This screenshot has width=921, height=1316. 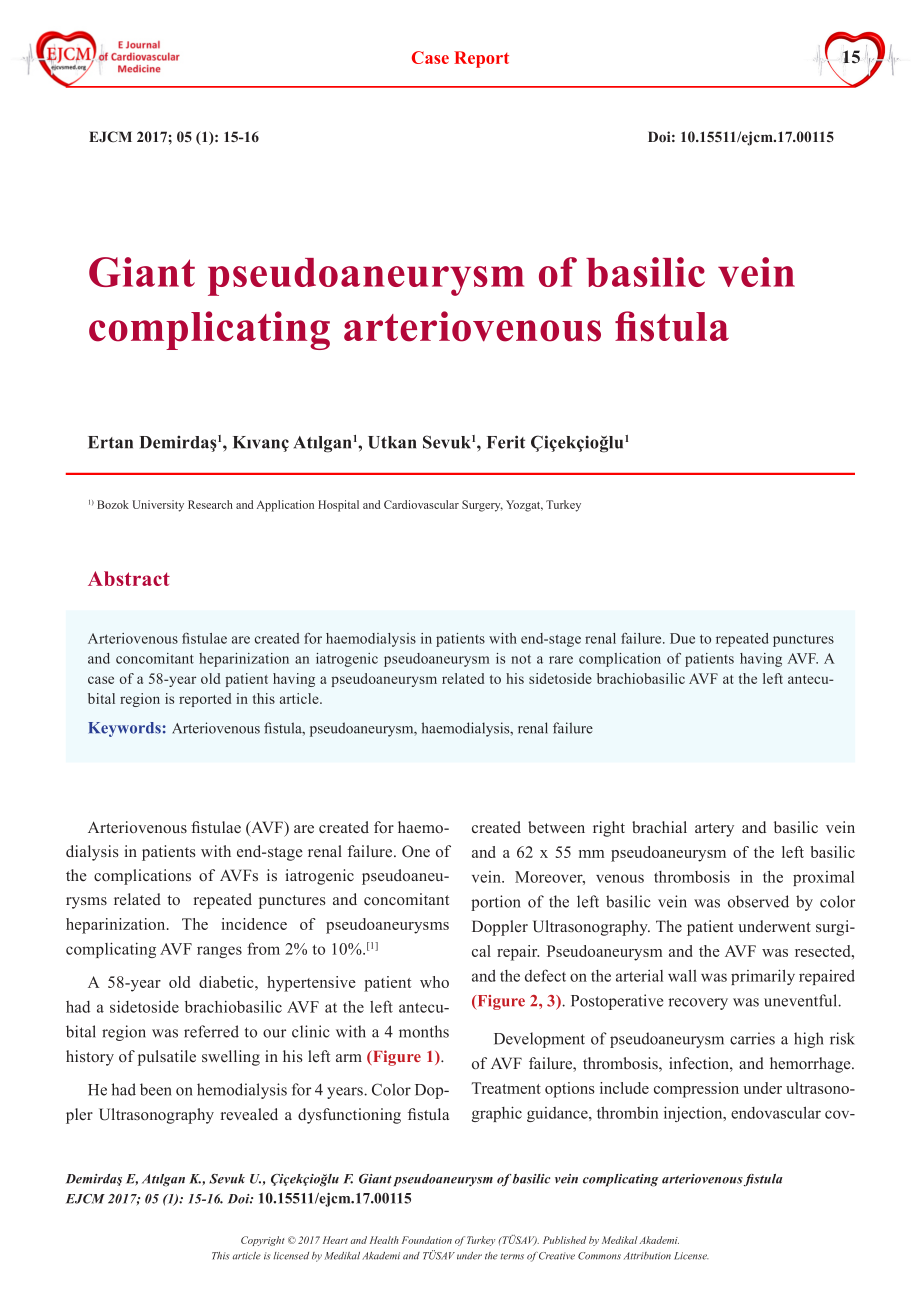 I want to click on portion, so click(x=496, y=903).
